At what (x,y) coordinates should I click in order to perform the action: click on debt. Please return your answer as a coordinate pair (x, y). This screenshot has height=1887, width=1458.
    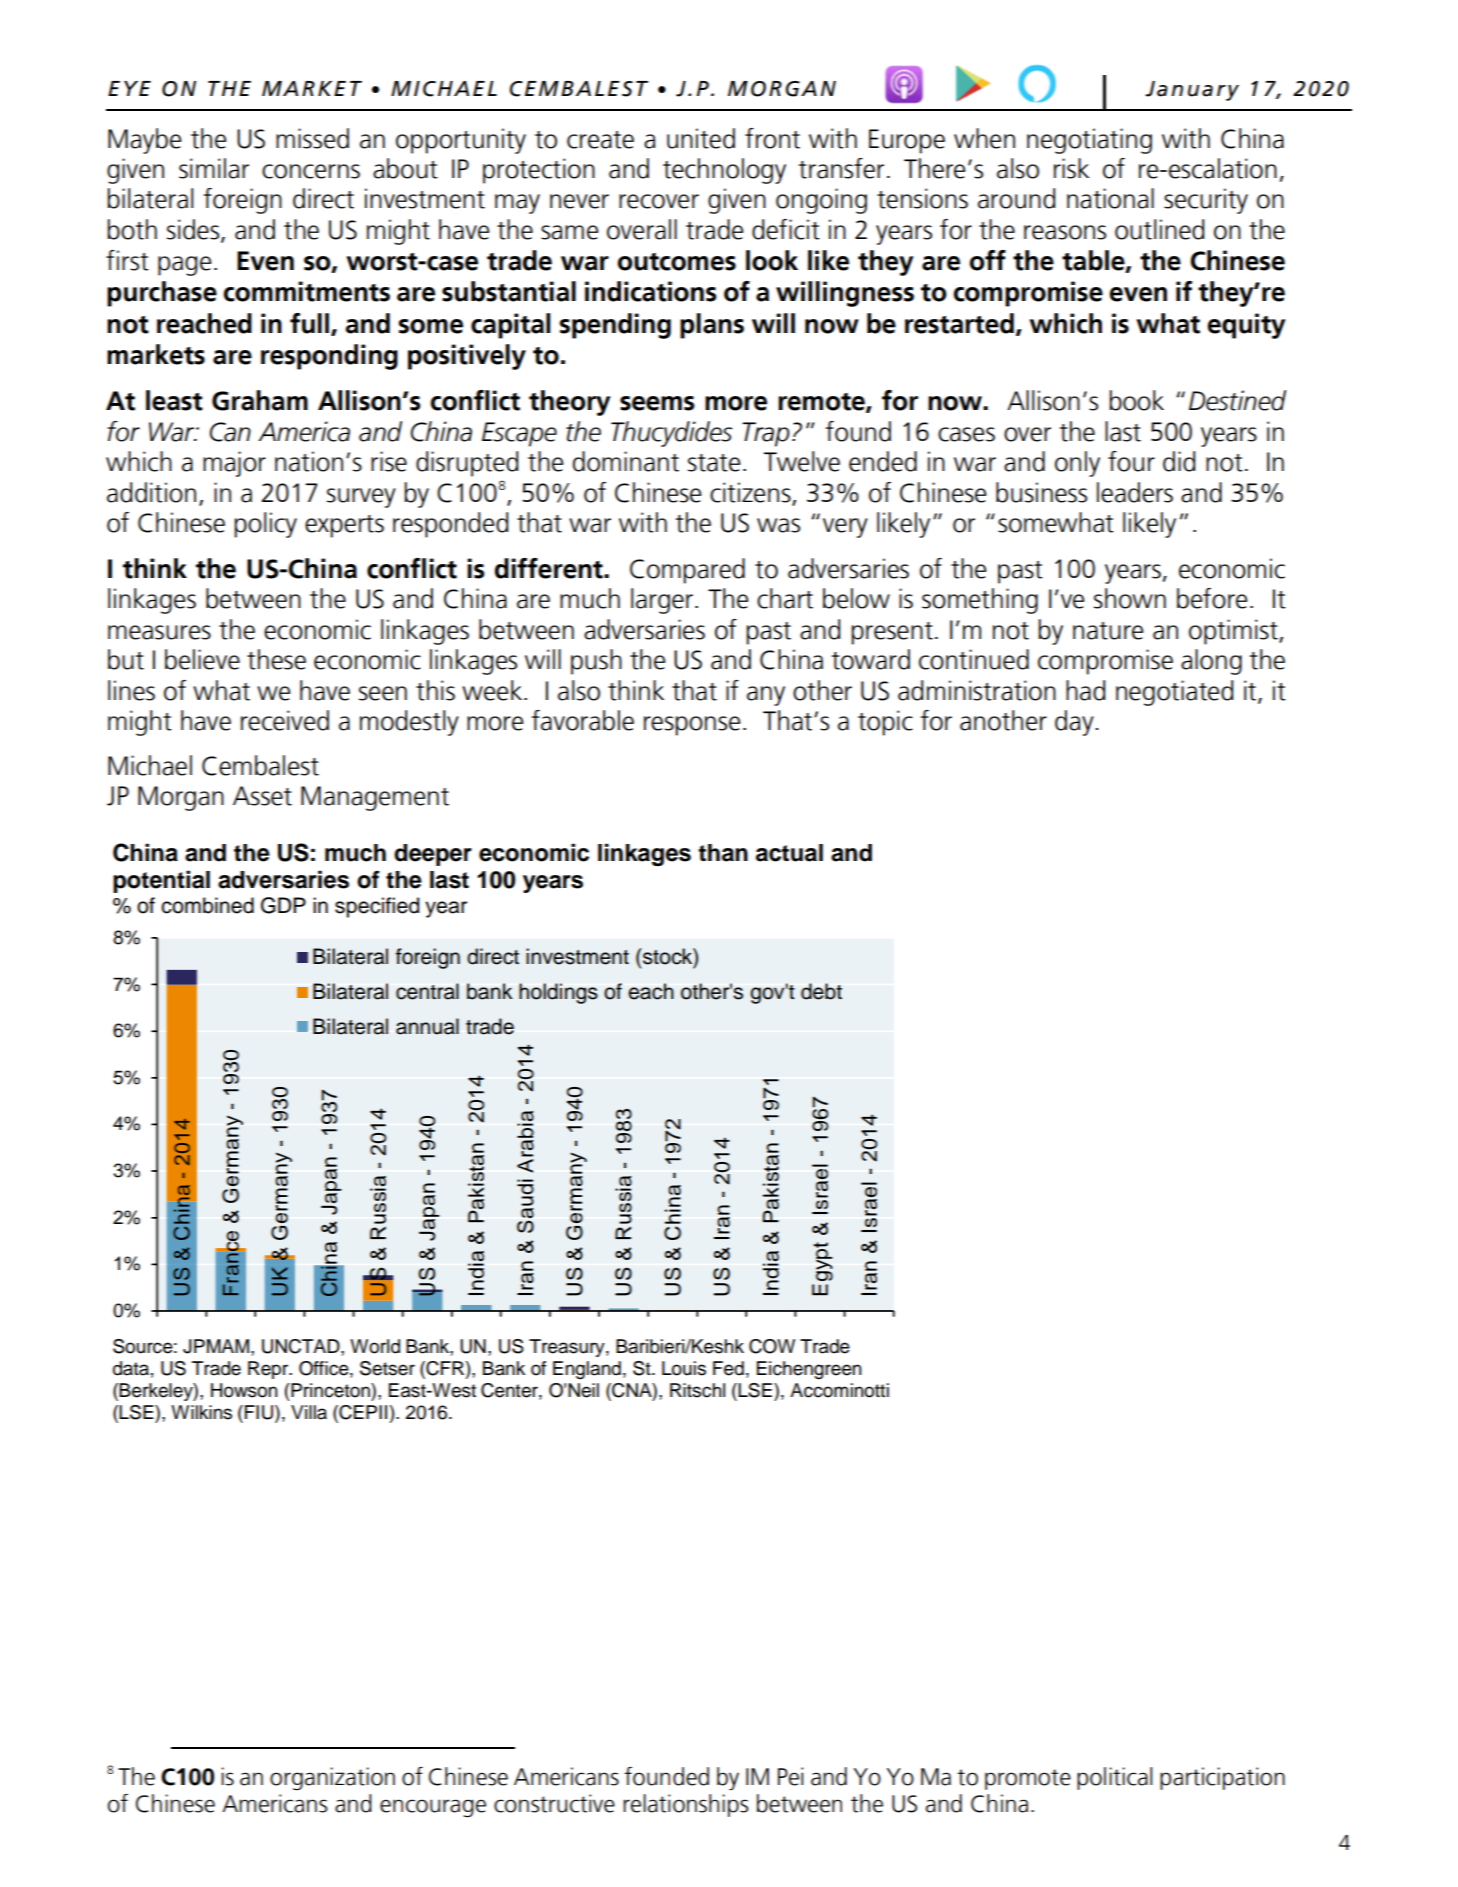
    Looking at the image, I should click on (821, 991).
